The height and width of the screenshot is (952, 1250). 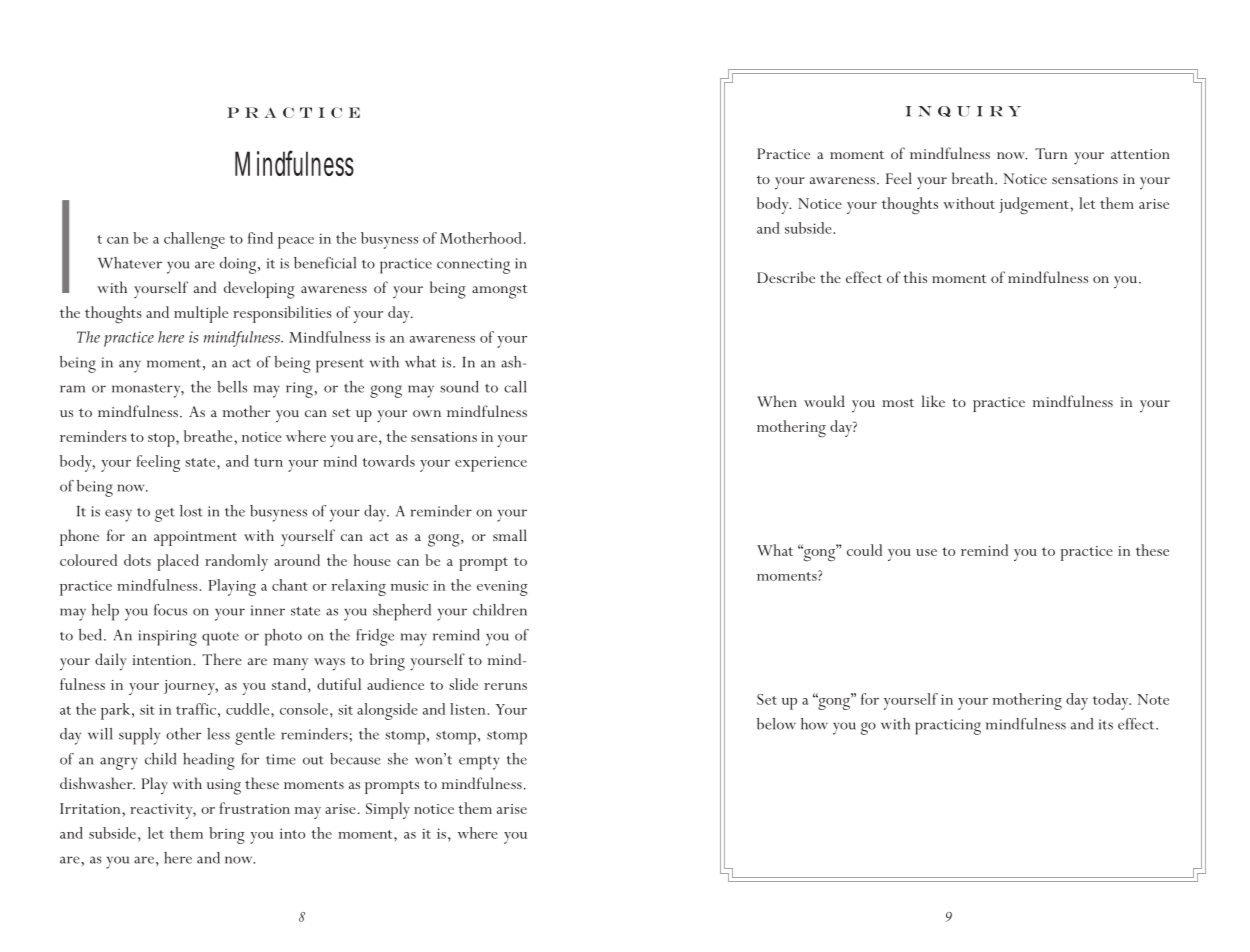 What do you see at coordinates (254, 808) in the screenshot?
I see `frustration` at bounding box center [254, 808].
